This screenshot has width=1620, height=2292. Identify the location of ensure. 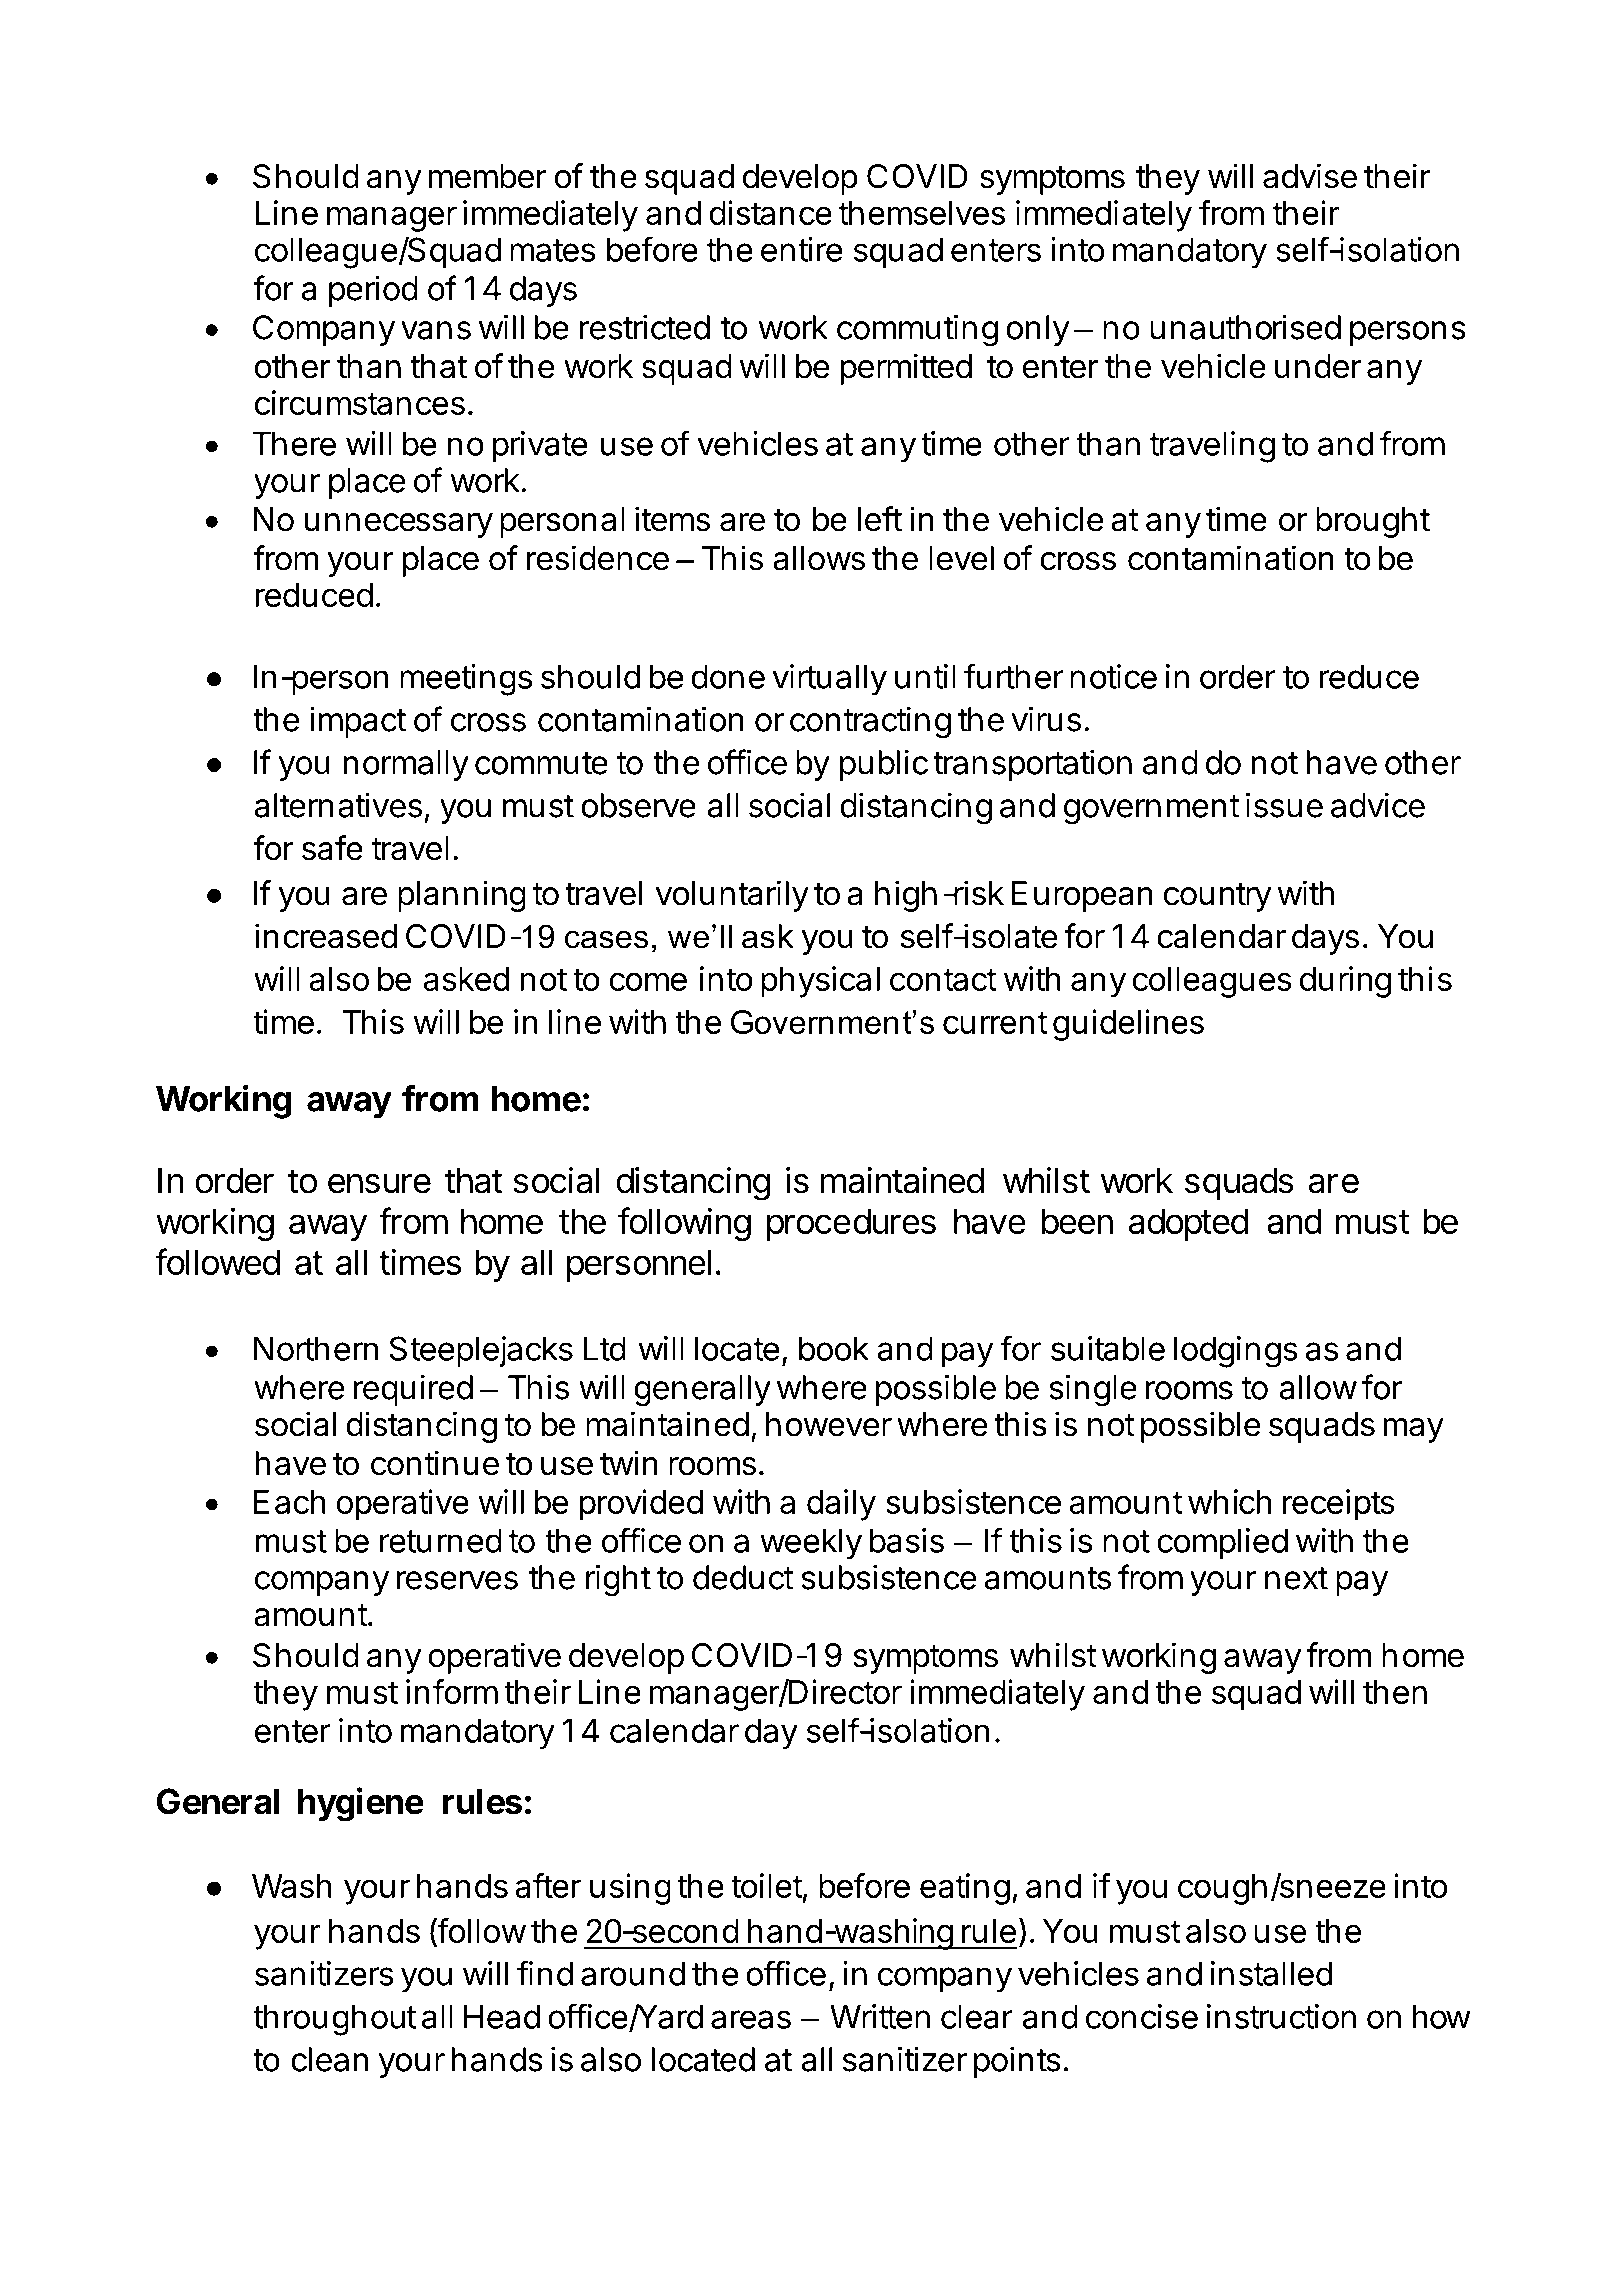
(379, 1183).
